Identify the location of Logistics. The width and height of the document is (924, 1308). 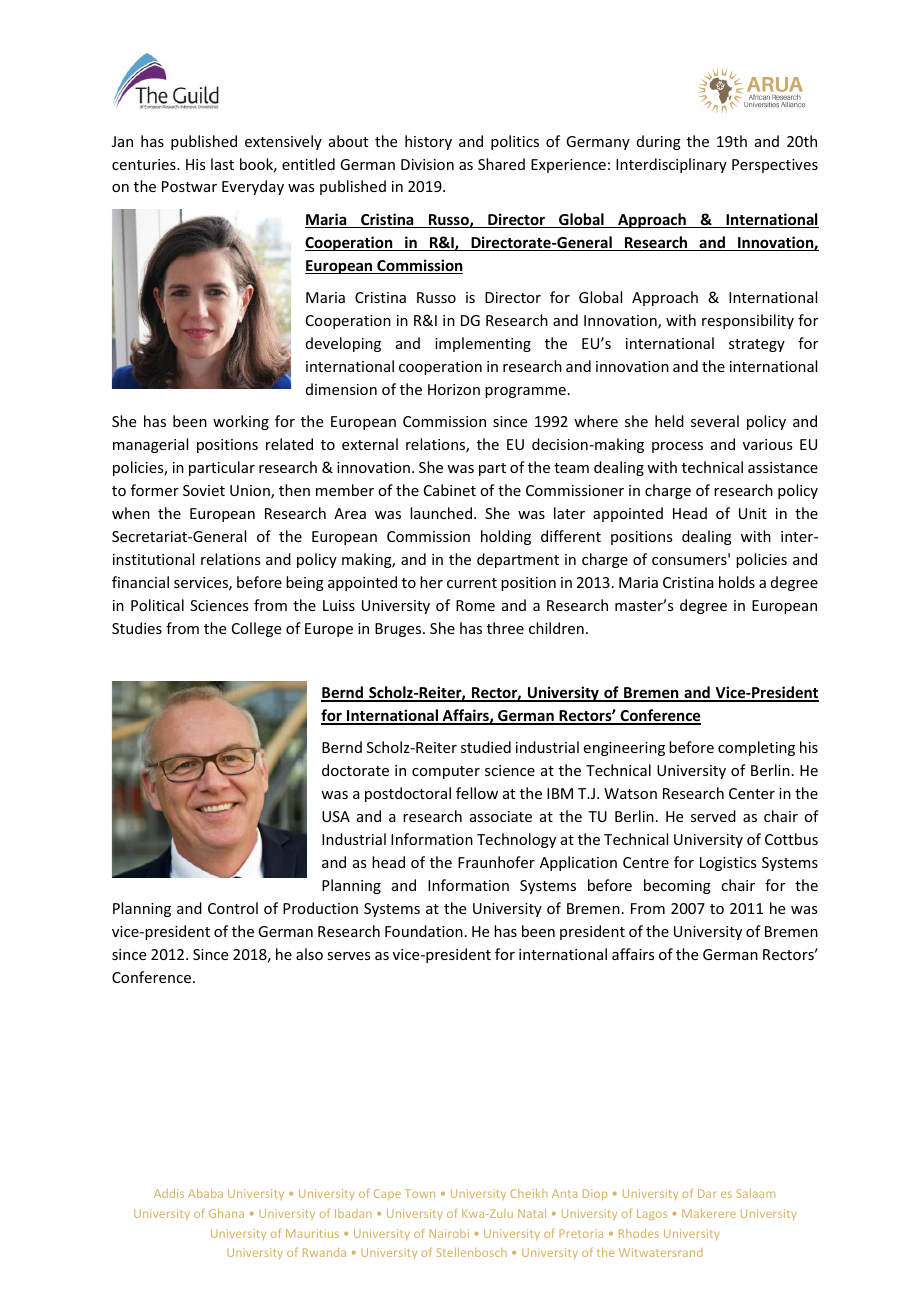
(728, 864).
